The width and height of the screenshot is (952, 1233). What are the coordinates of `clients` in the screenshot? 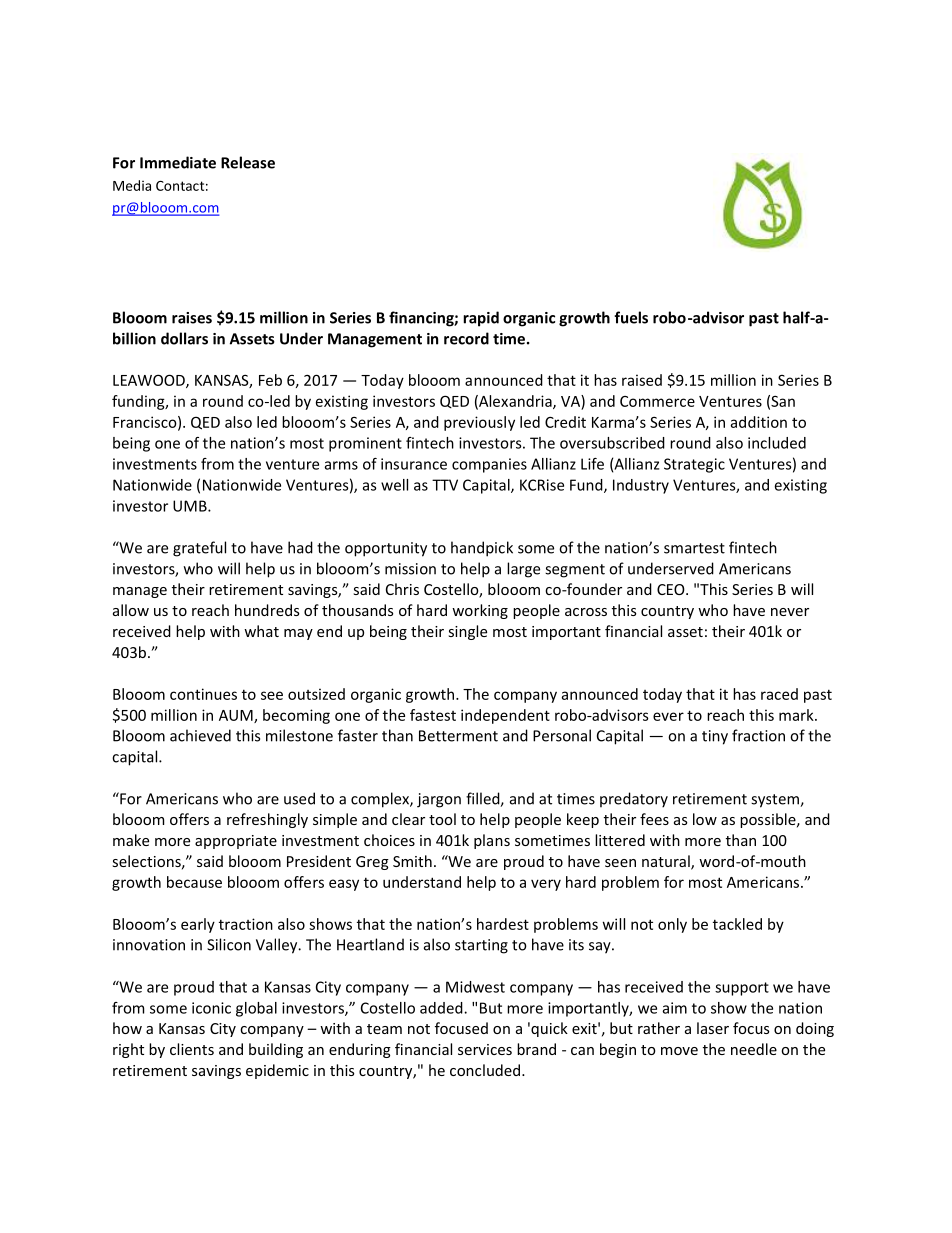 It's located at (192, 1049).
